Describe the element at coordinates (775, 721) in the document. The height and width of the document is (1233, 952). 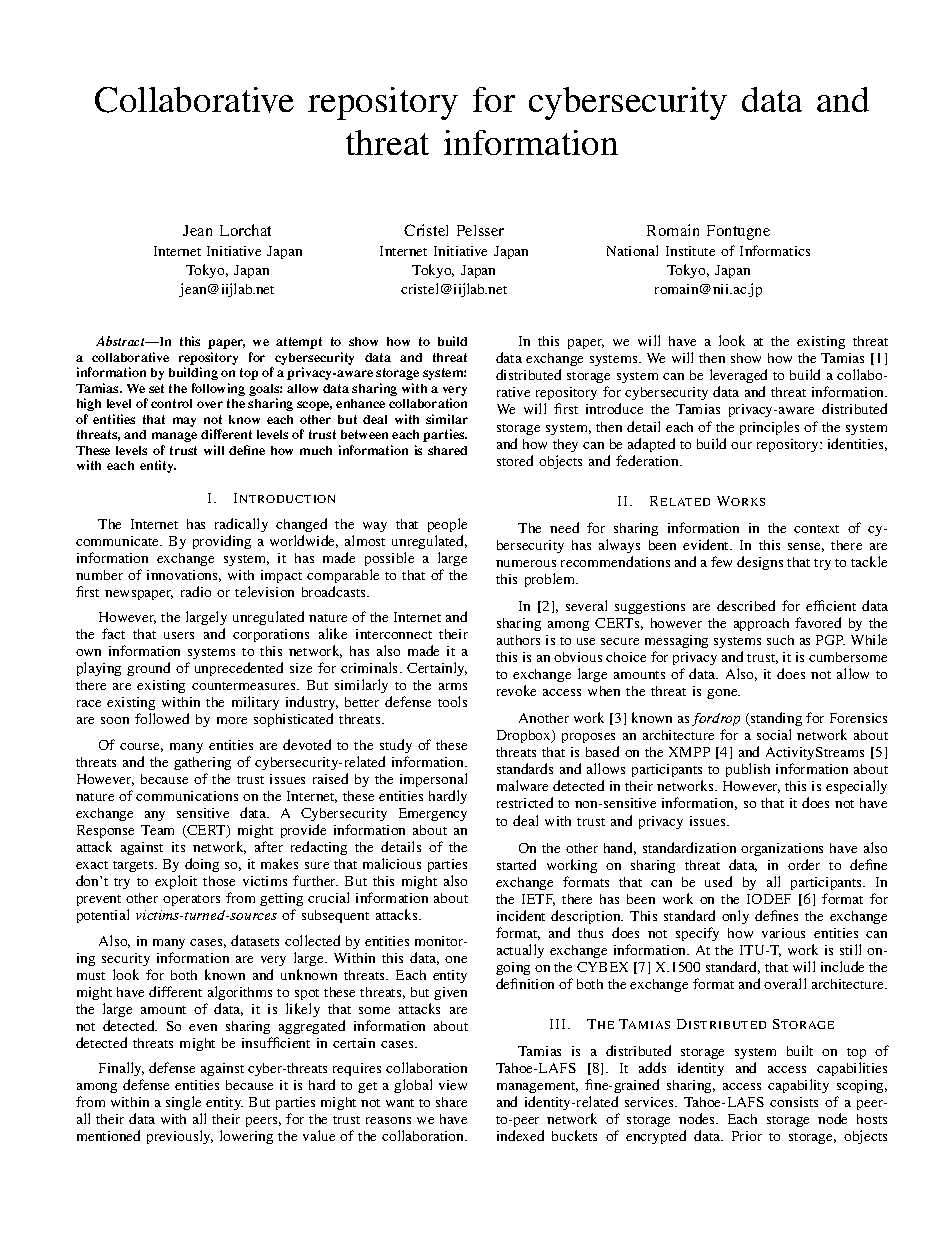
I see `standing` at that location.
